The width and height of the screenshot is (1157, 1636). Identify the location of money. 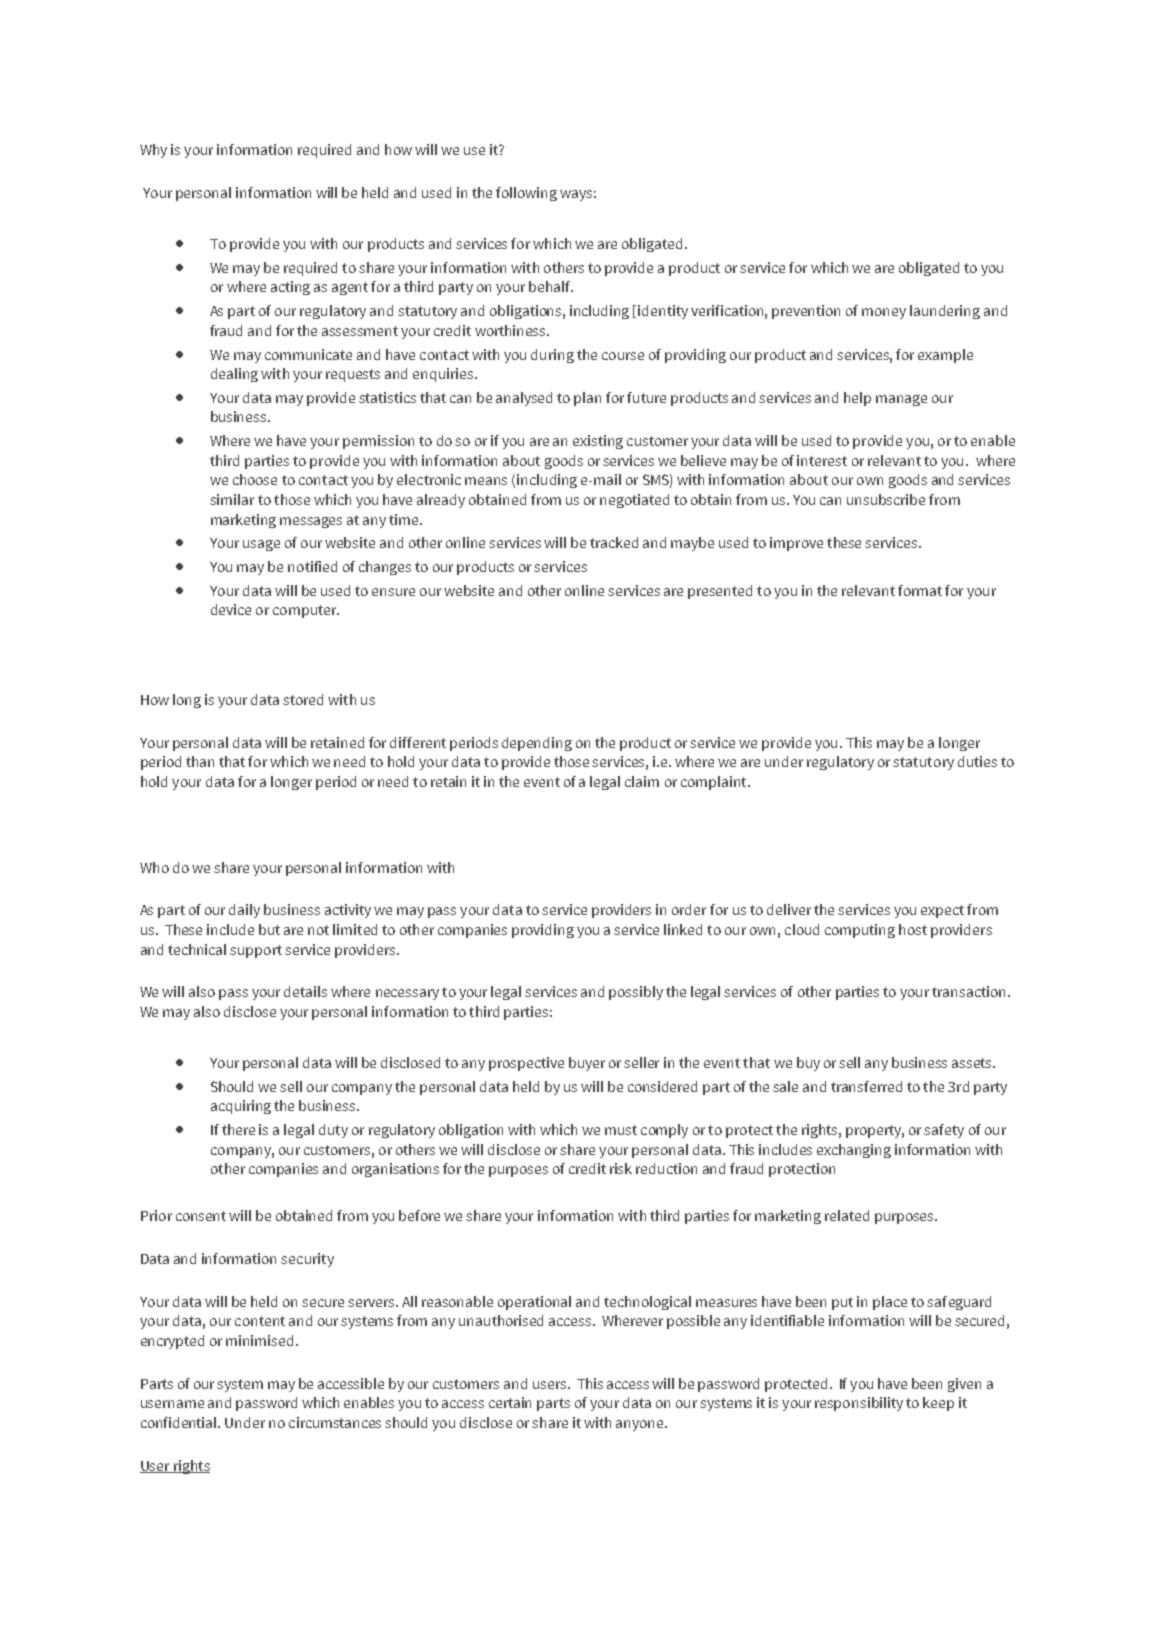
(884, 313).
